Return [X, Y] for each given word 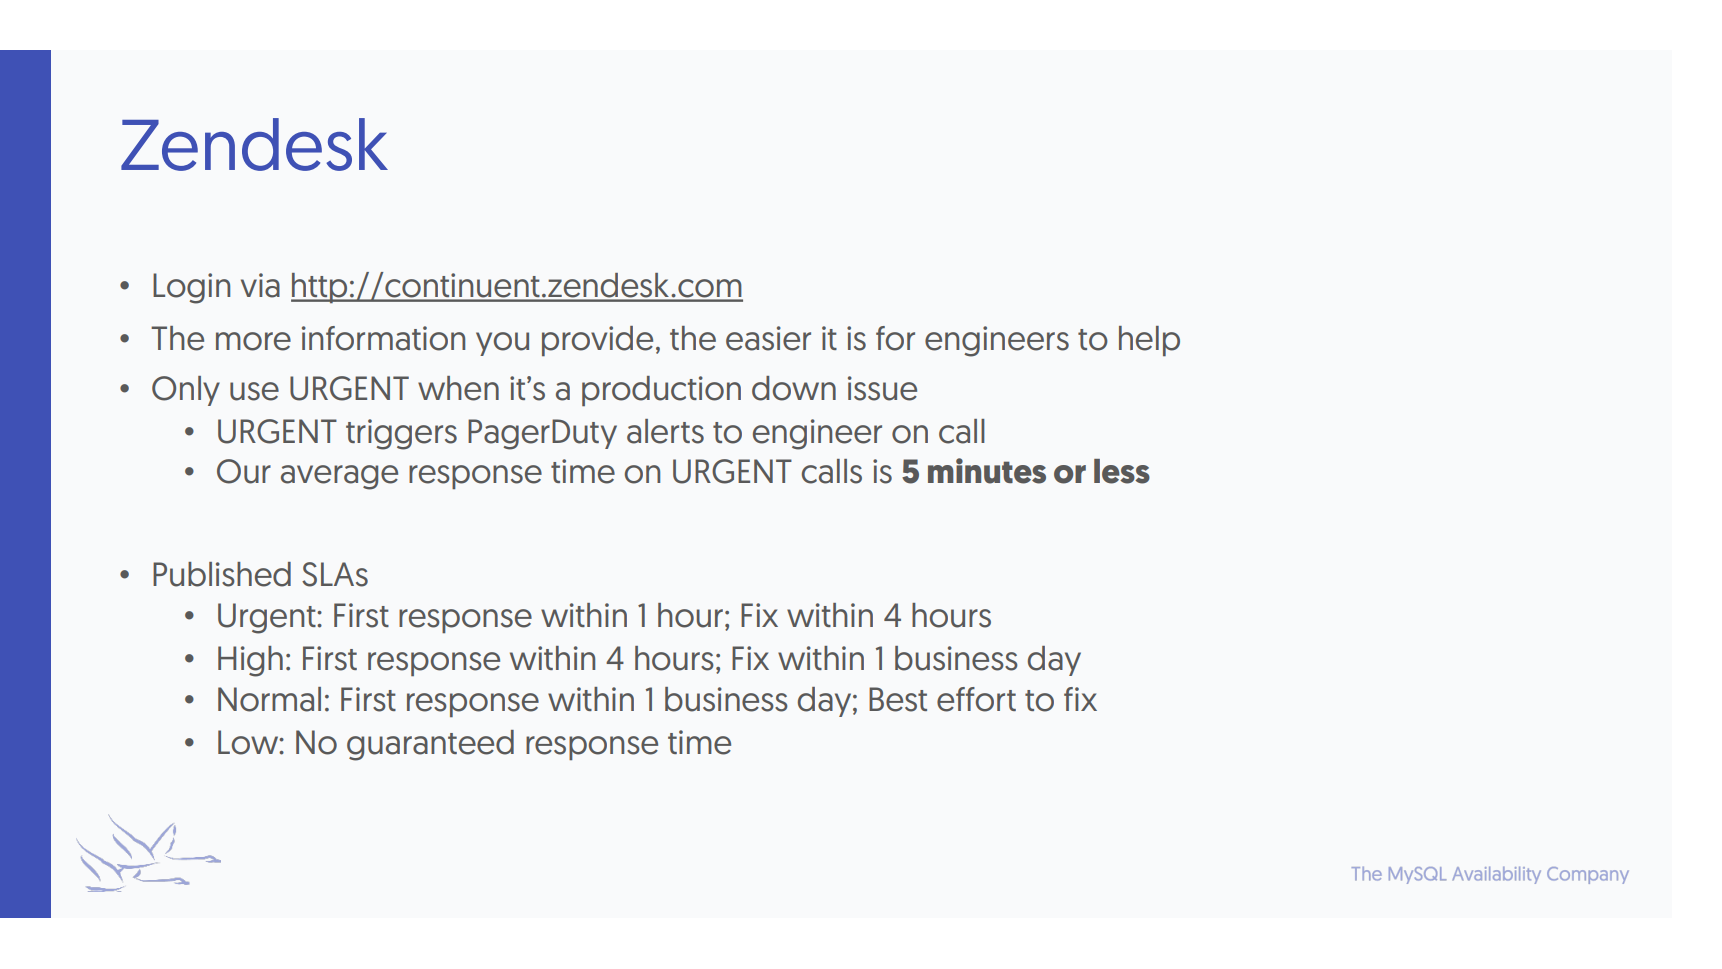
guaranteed [430, 745]
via [260, 285]
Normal [269, 699]
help [1149, 341]
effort [976, 699]
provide [597, 341]
